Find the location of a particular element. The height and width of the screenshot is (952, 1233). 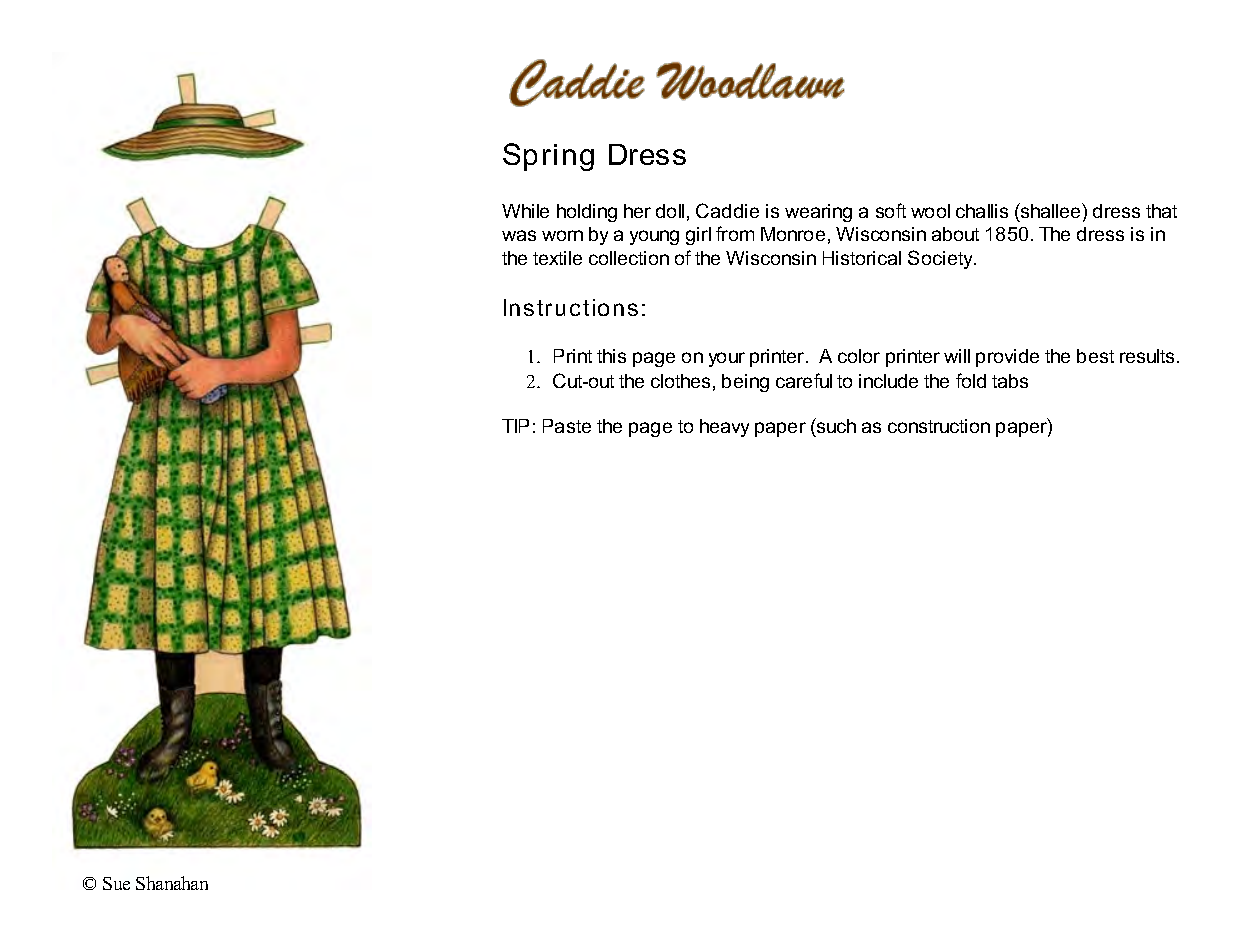

wool is located at coordinates (930, 211).
